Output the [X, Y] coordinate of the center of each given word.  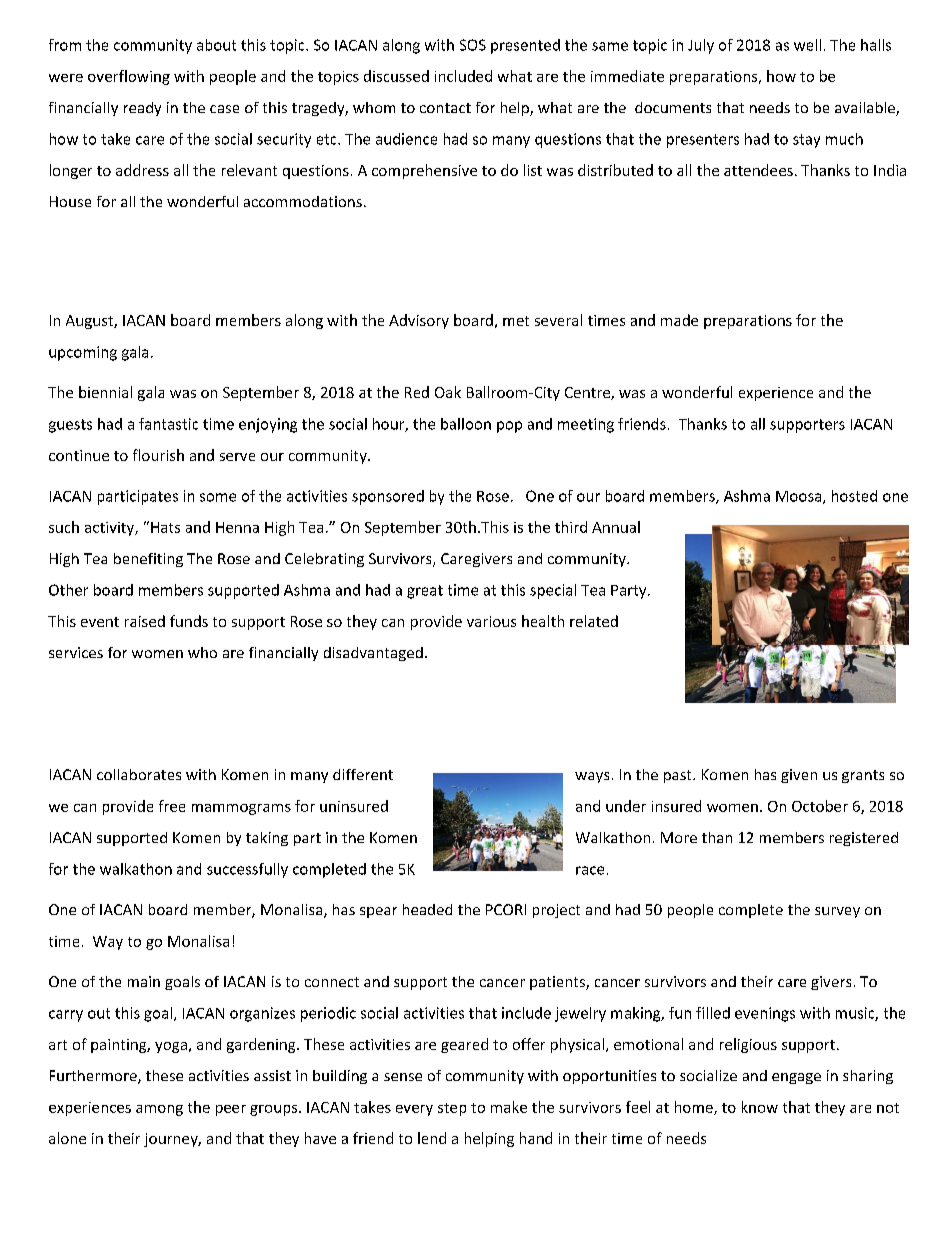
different [363, 774]
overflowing [129, 77]
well [807, 45]
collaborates [139, 774]
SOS [473, 45]
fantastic [168, 424]
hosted [854, 496]
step [452, 1109]
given [799, 776]
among [159, 1110]
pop [509, 427]
